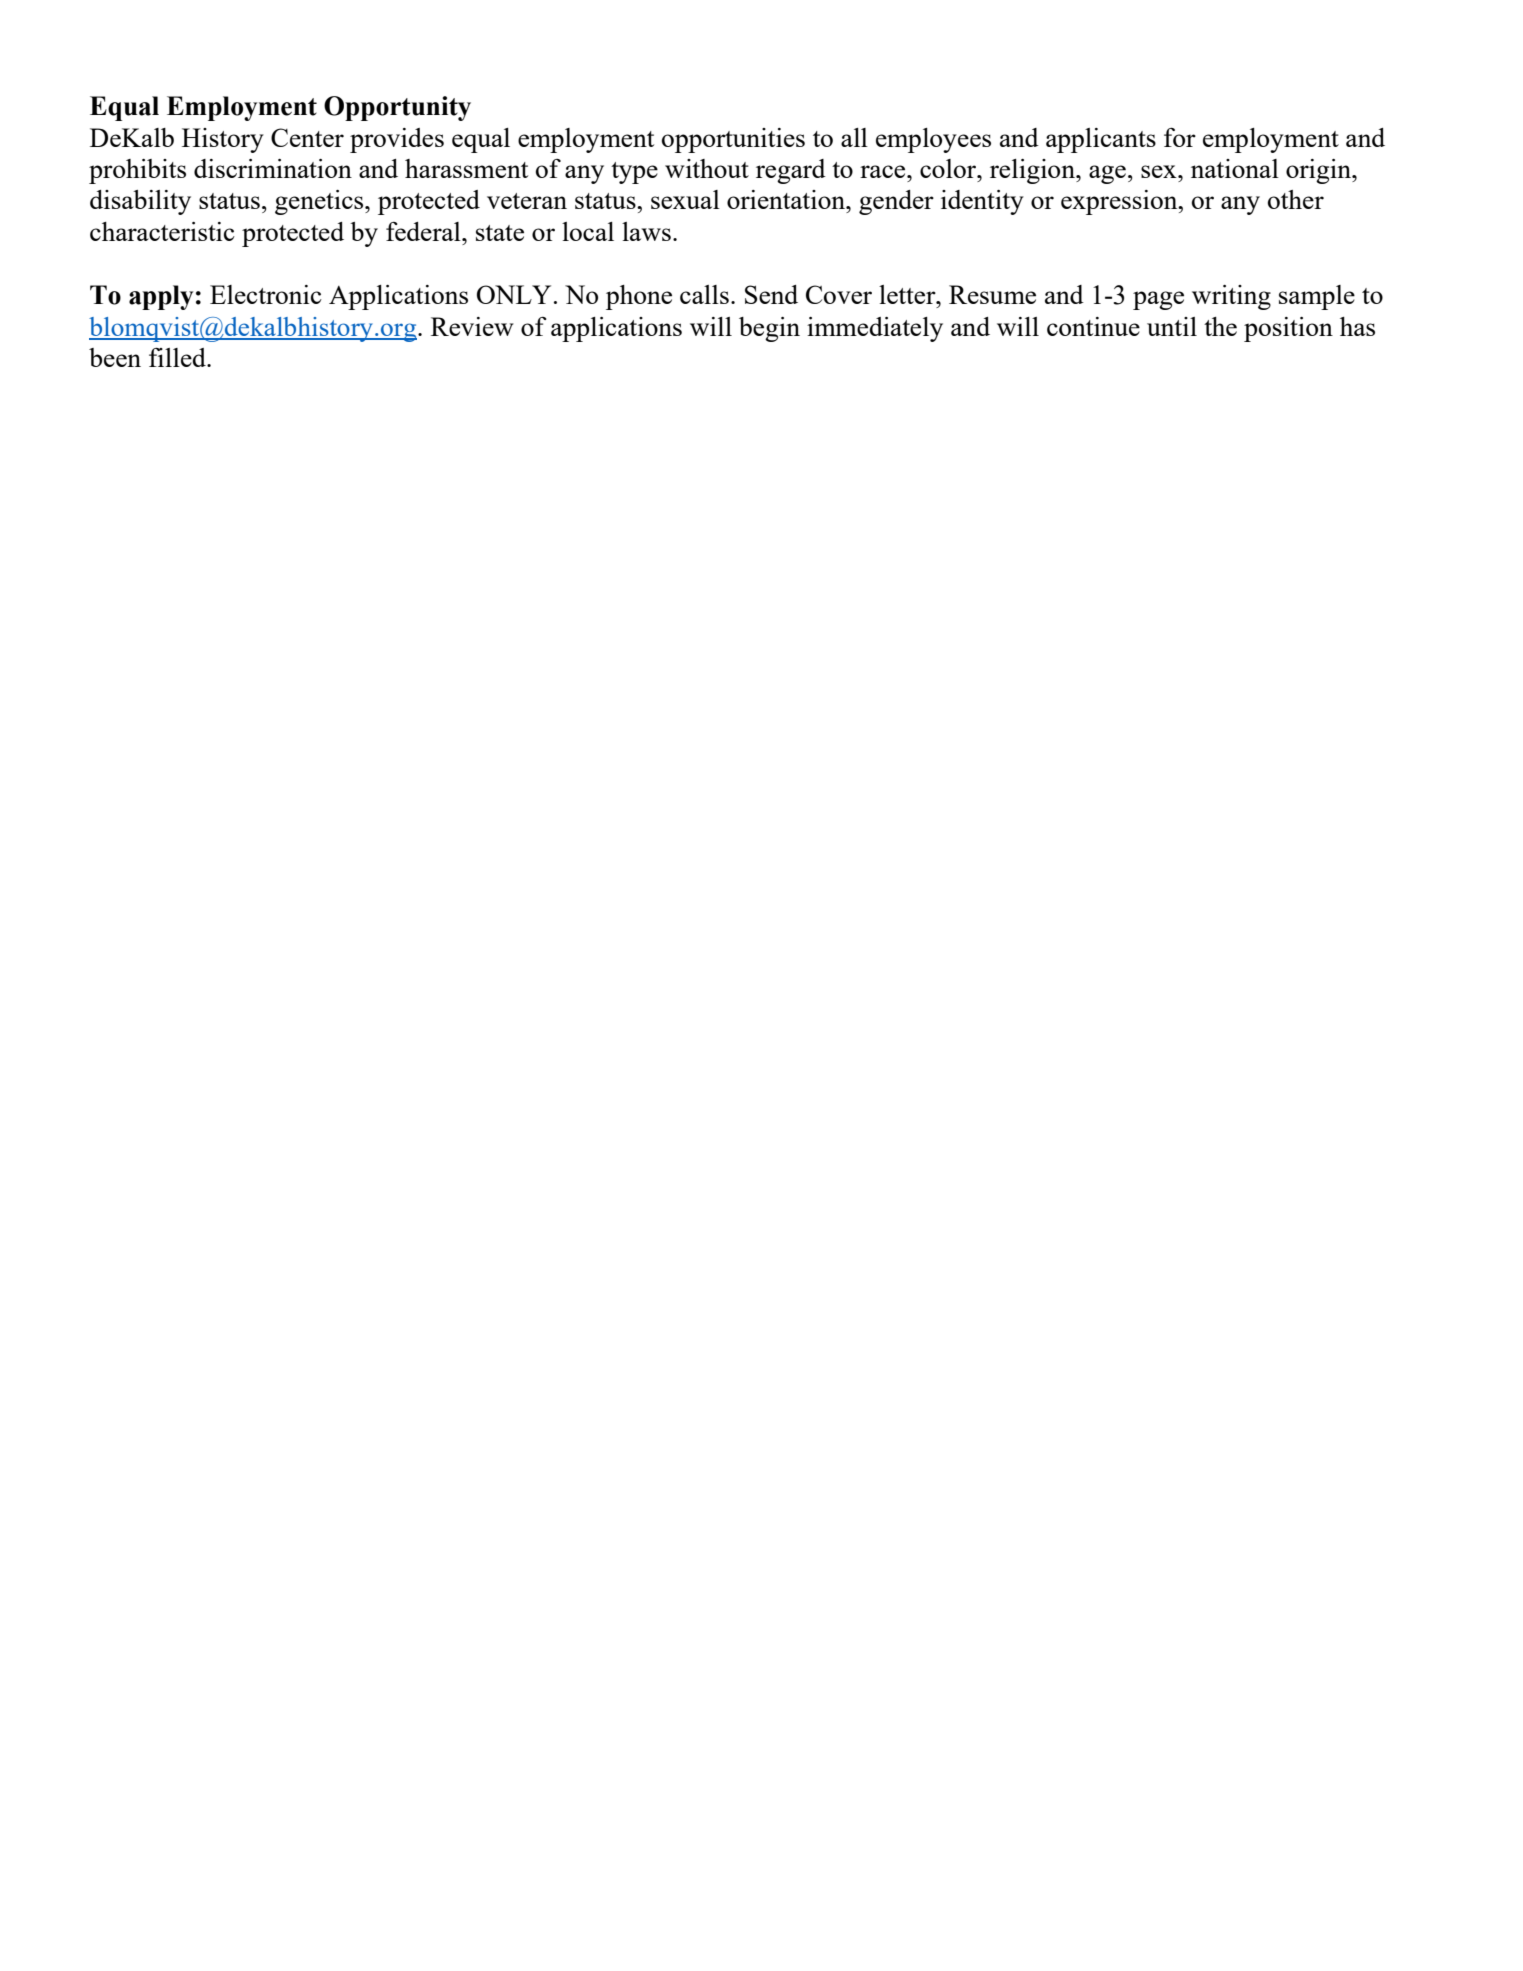  What do you see at coordinates (178, 357) in the screenshot?
I see `filled` at bounding box center [178, 357].
